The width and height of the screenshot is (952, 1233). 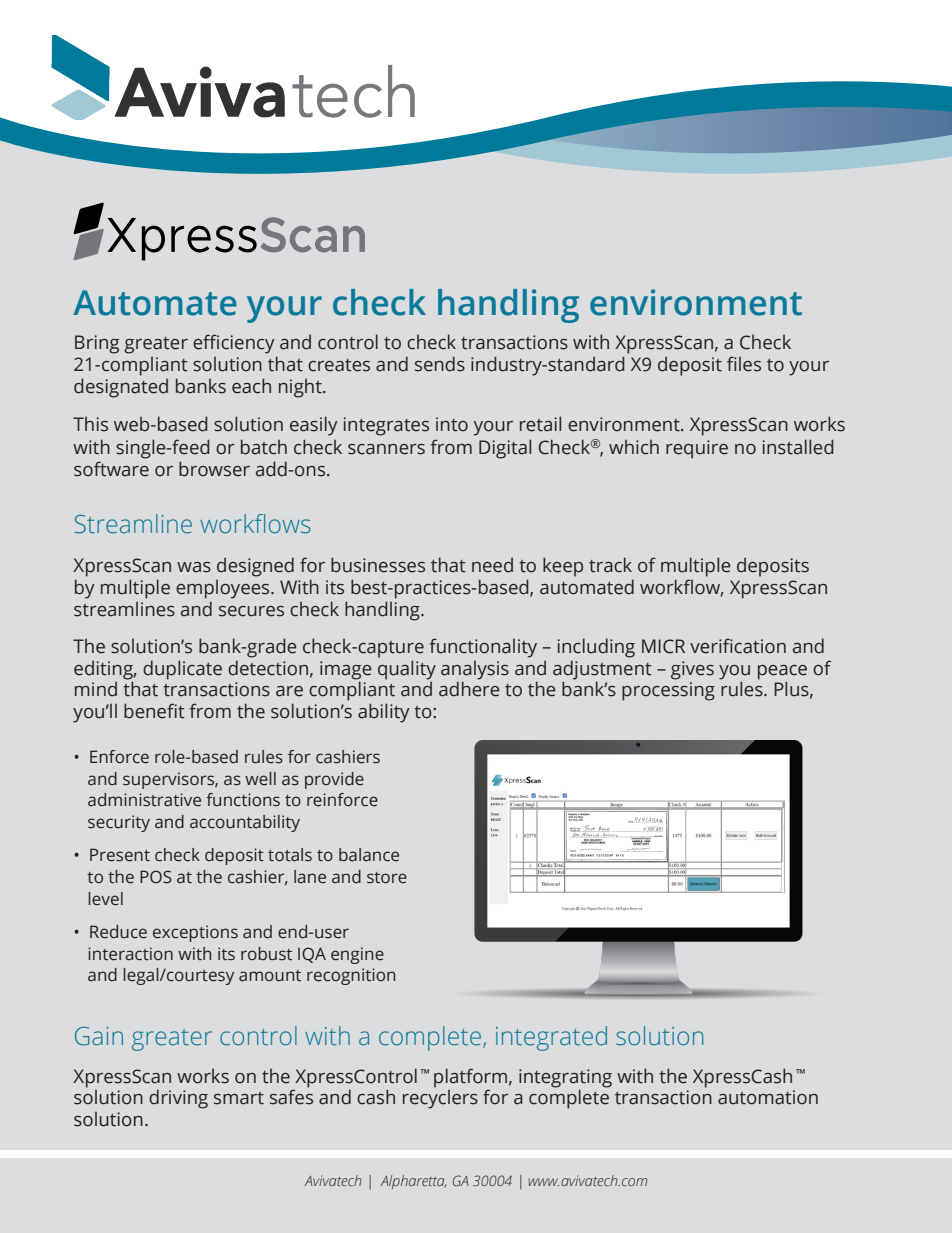 I want to click on was, so click(x=194, y=567).
